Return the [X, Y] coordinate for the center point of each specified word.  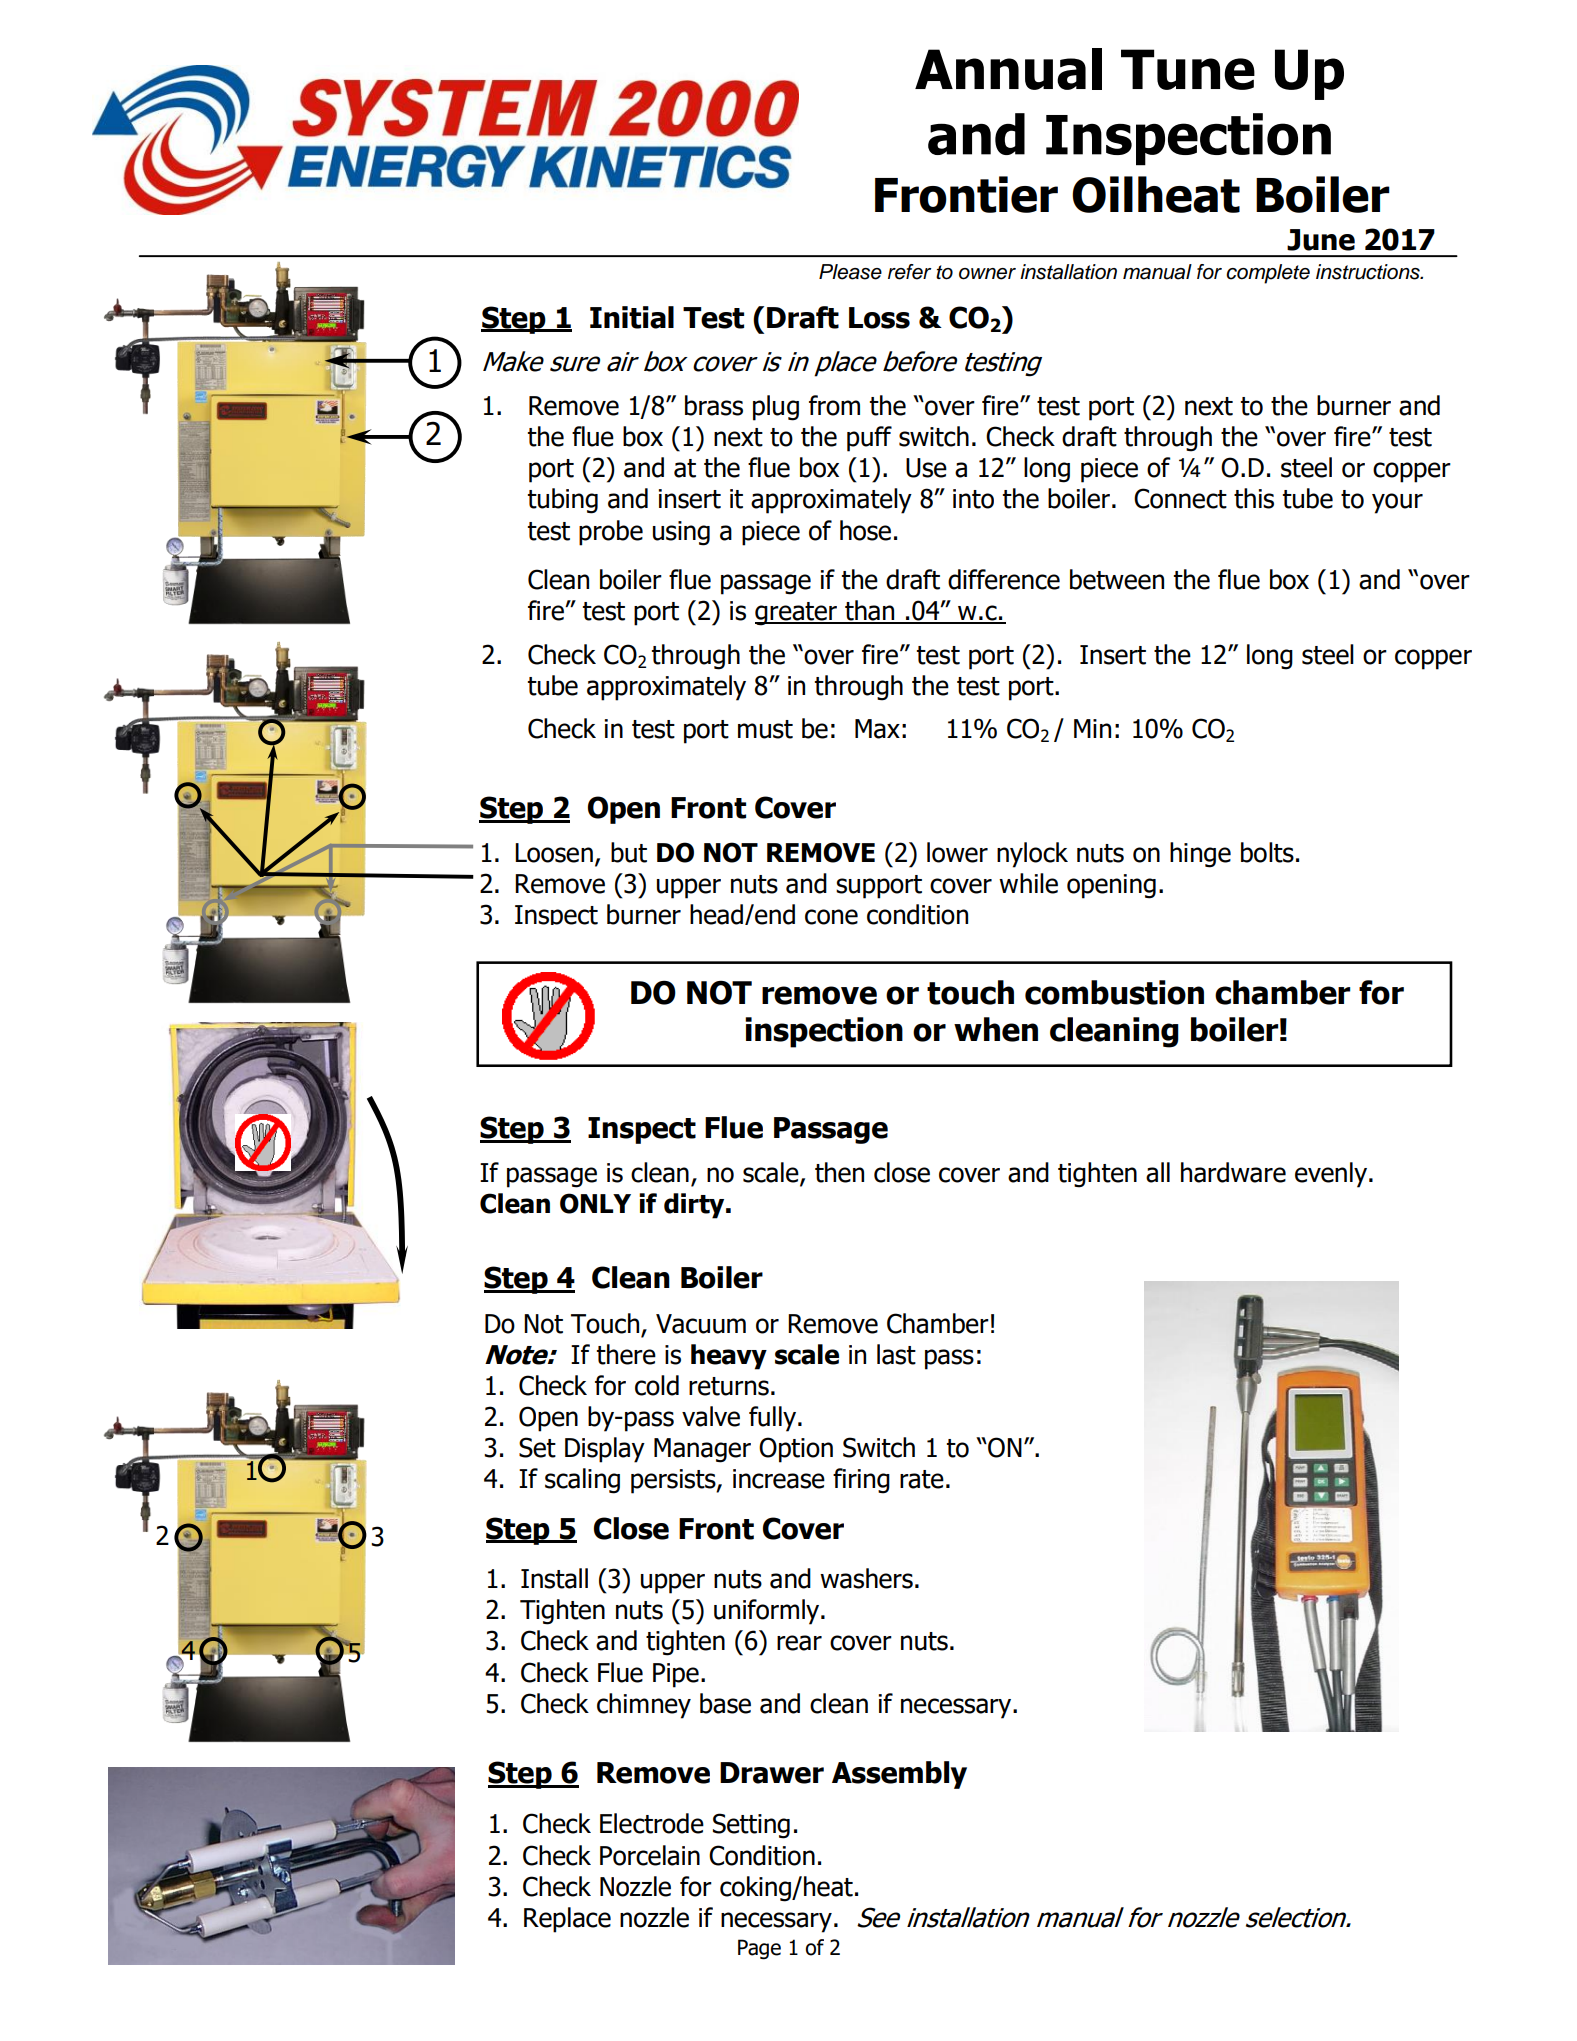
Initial [632, 317]
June [1321, 240]
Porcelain [650, 1855]
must [765, 729]
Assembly [899, 1775]
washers [866, 1578]
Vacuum [701, 1324]
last [896, 1354]
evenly [1332, 1175]
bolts [1267, 852]
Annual [1008, 69]
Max [877, 729]
